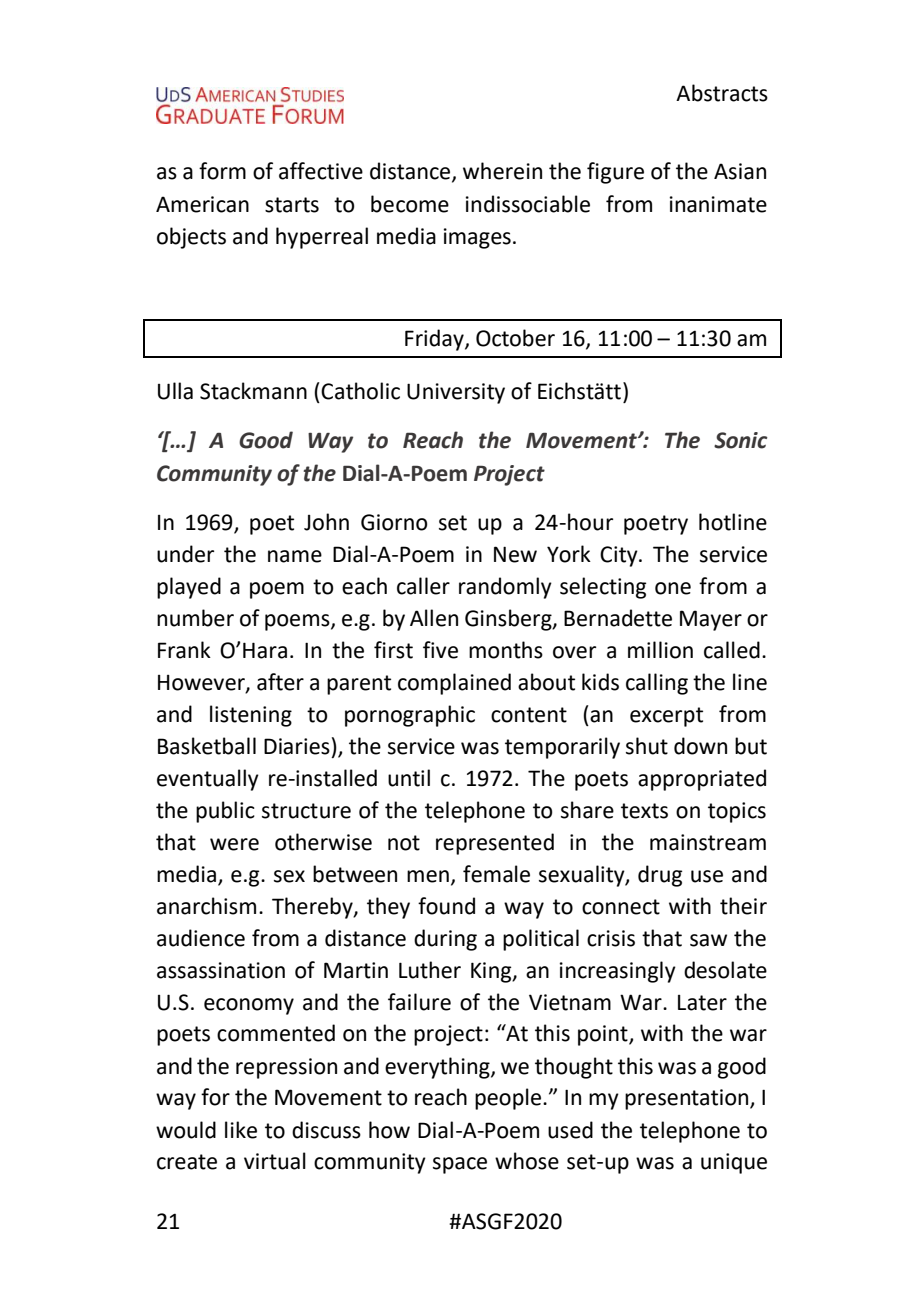 The image size is (924, 1313). Describe the element at coordinates (234, 844) in the page. I see `were` at that location.
